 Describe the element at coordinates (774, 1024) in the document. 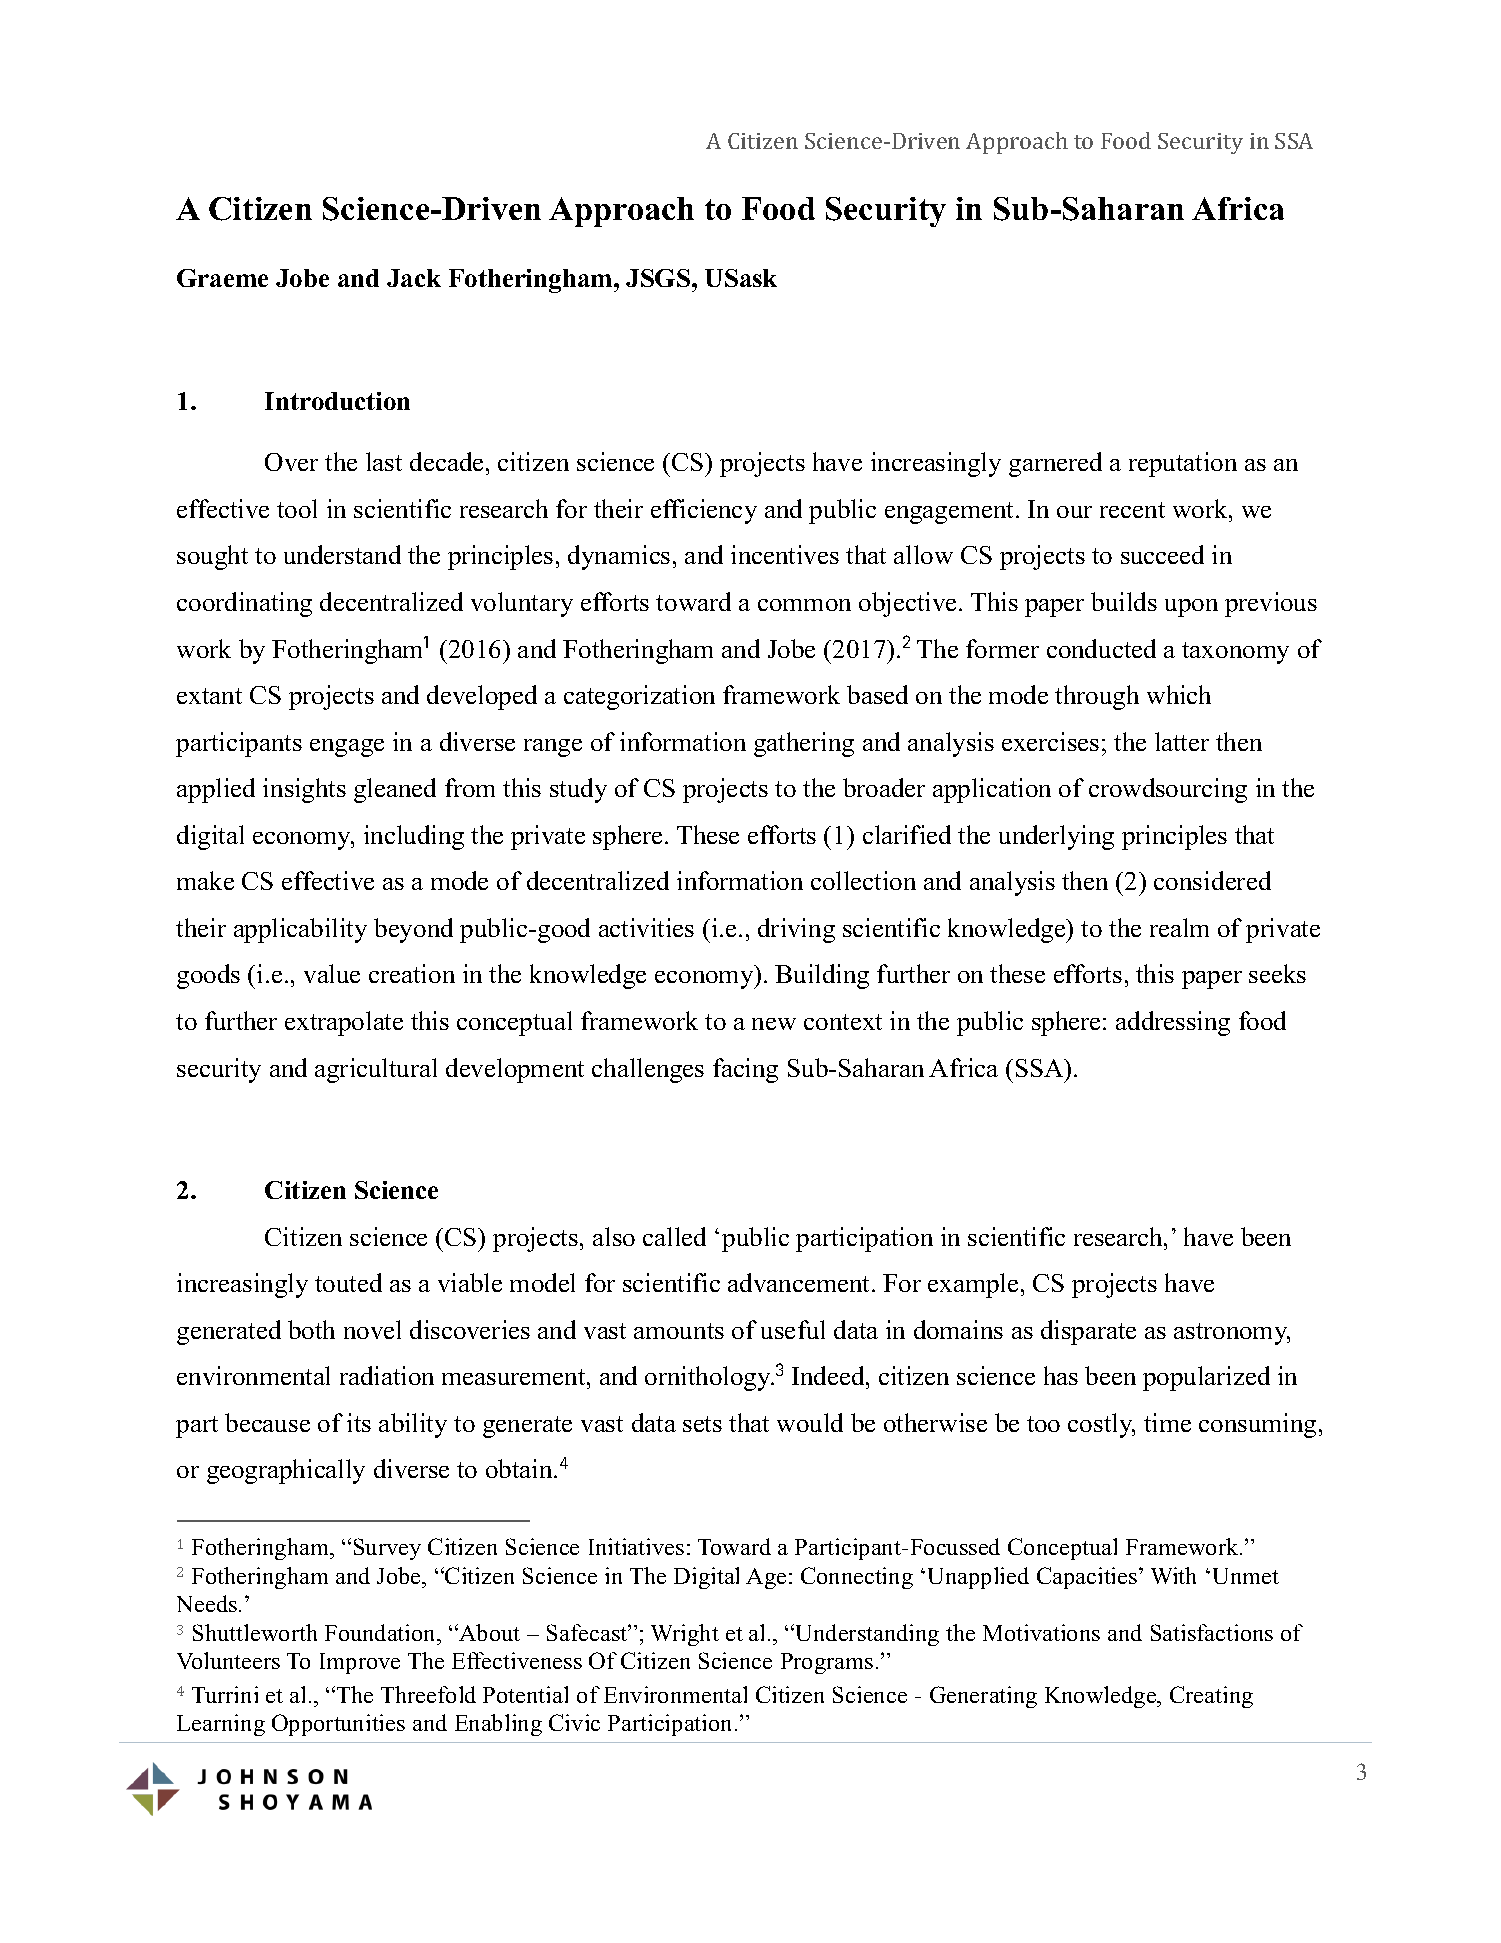

I see `new` at that location.
